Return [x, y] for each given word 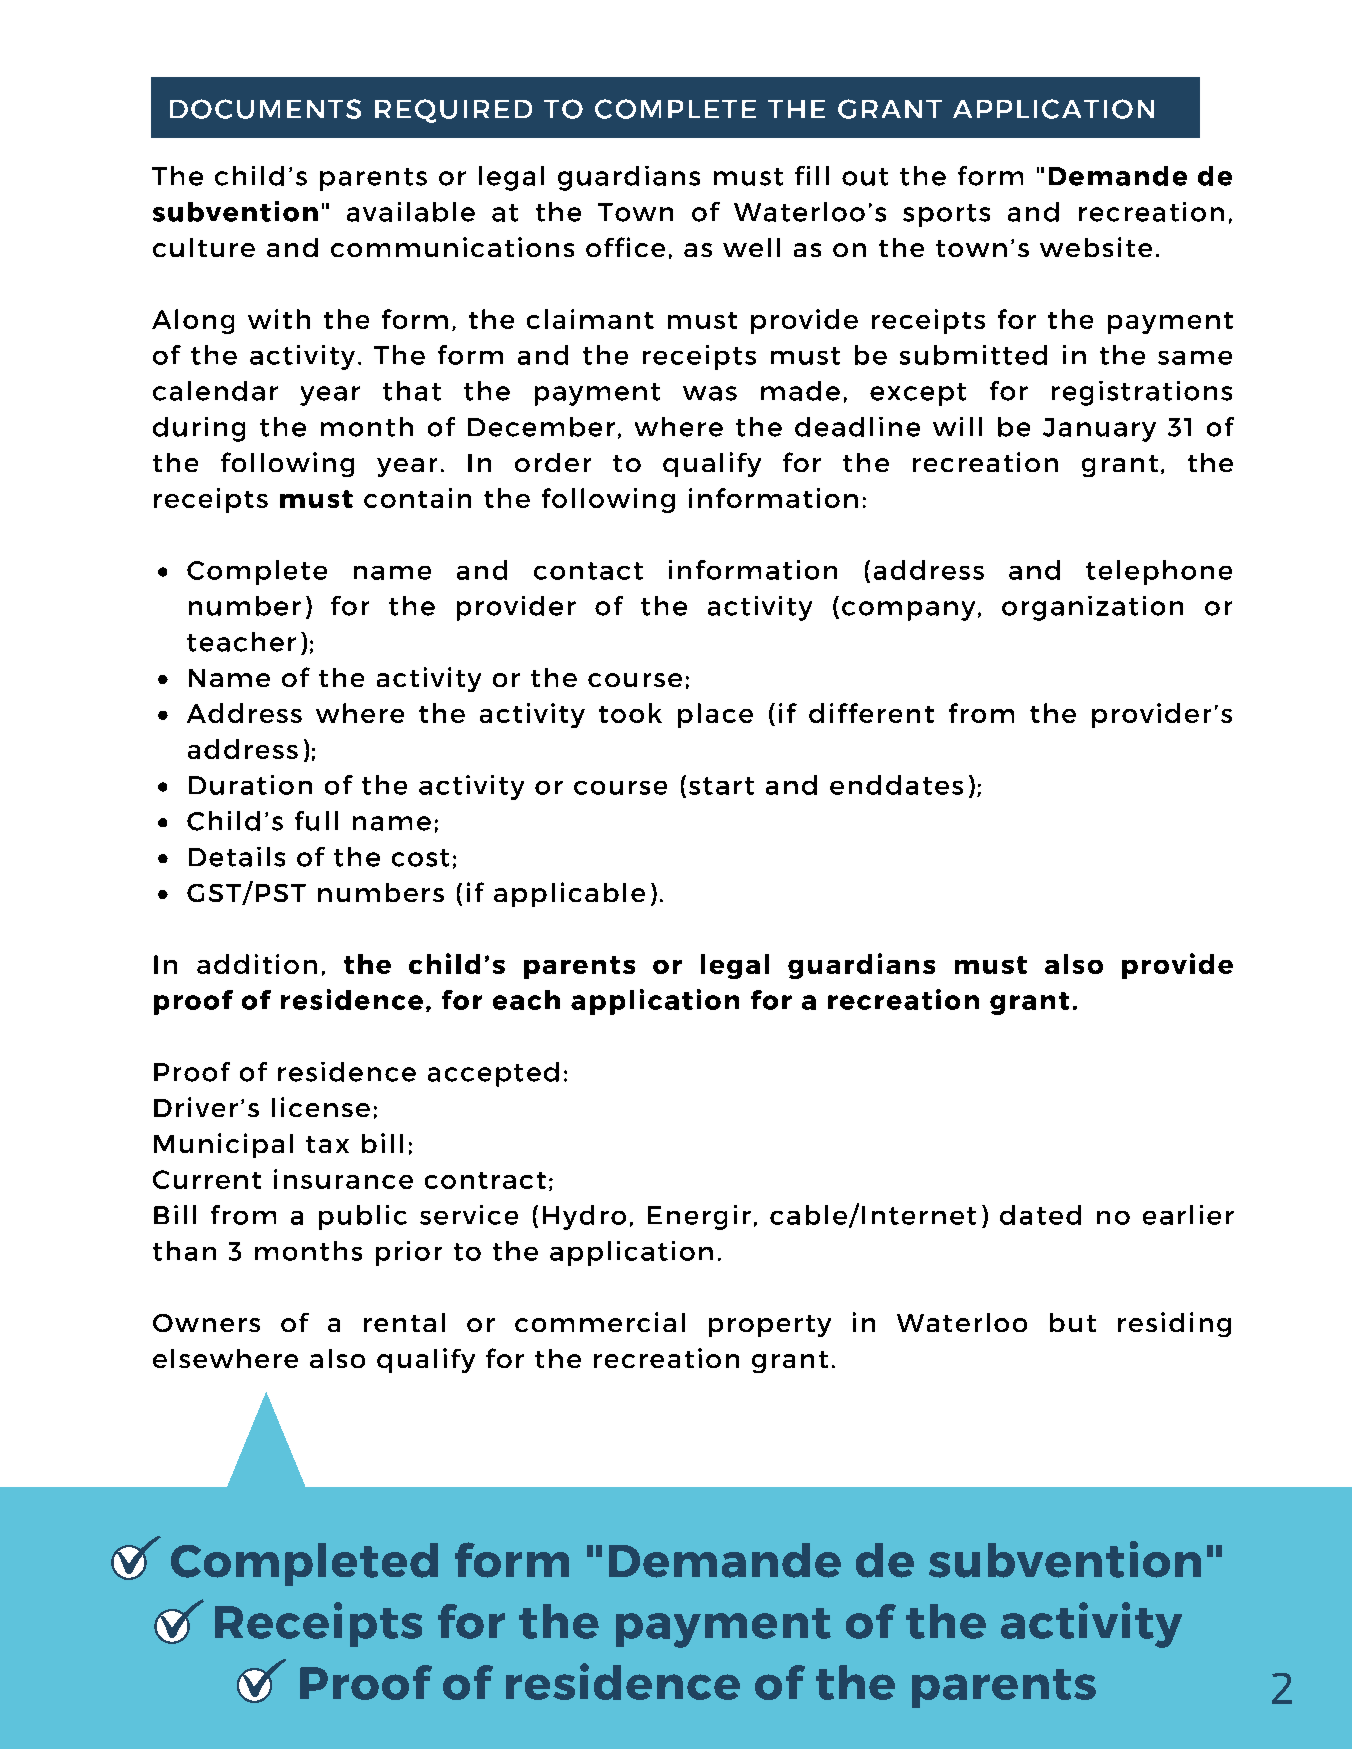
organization [1092, 608]
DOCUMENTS [265, 109]
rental [404, 1322]
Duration [250, 785]
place [715, 715]
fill [812, 175]
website [1096, 247]
